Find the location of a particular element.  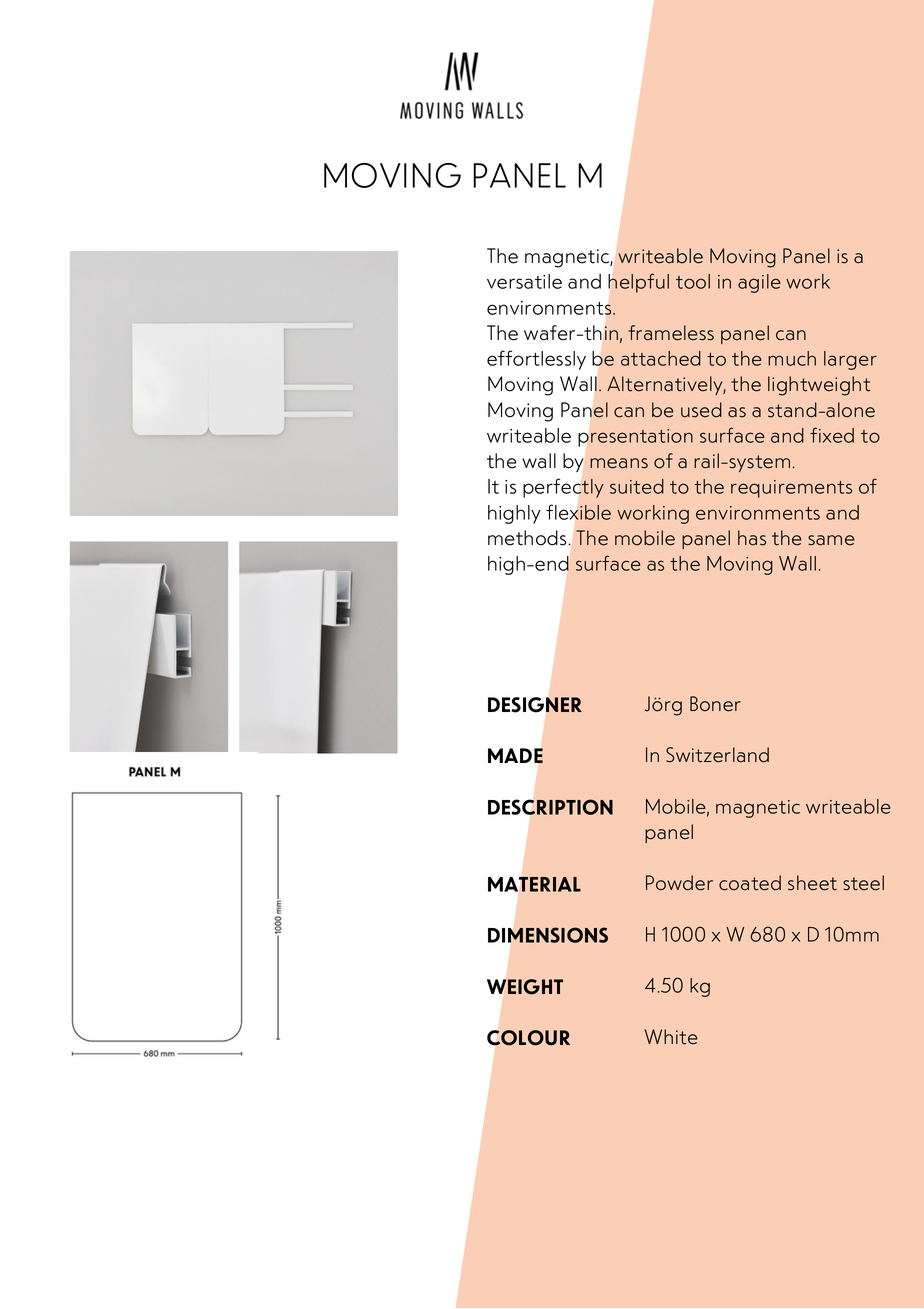

tool is located at coordinates (693, 281).
